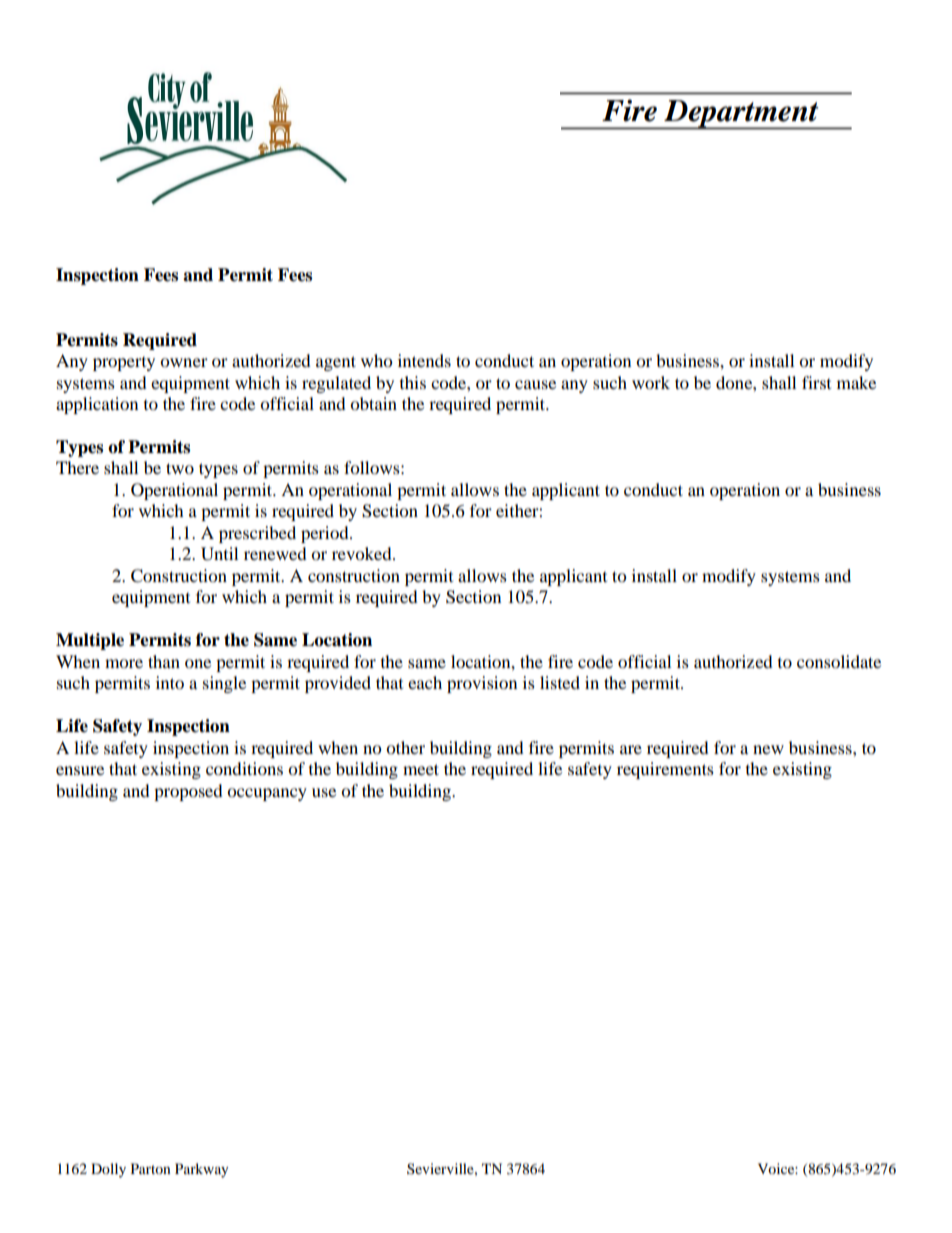  What do you see at coordinates (856, 382) in the page?
I see `make` at bounding box center [856, 382].
